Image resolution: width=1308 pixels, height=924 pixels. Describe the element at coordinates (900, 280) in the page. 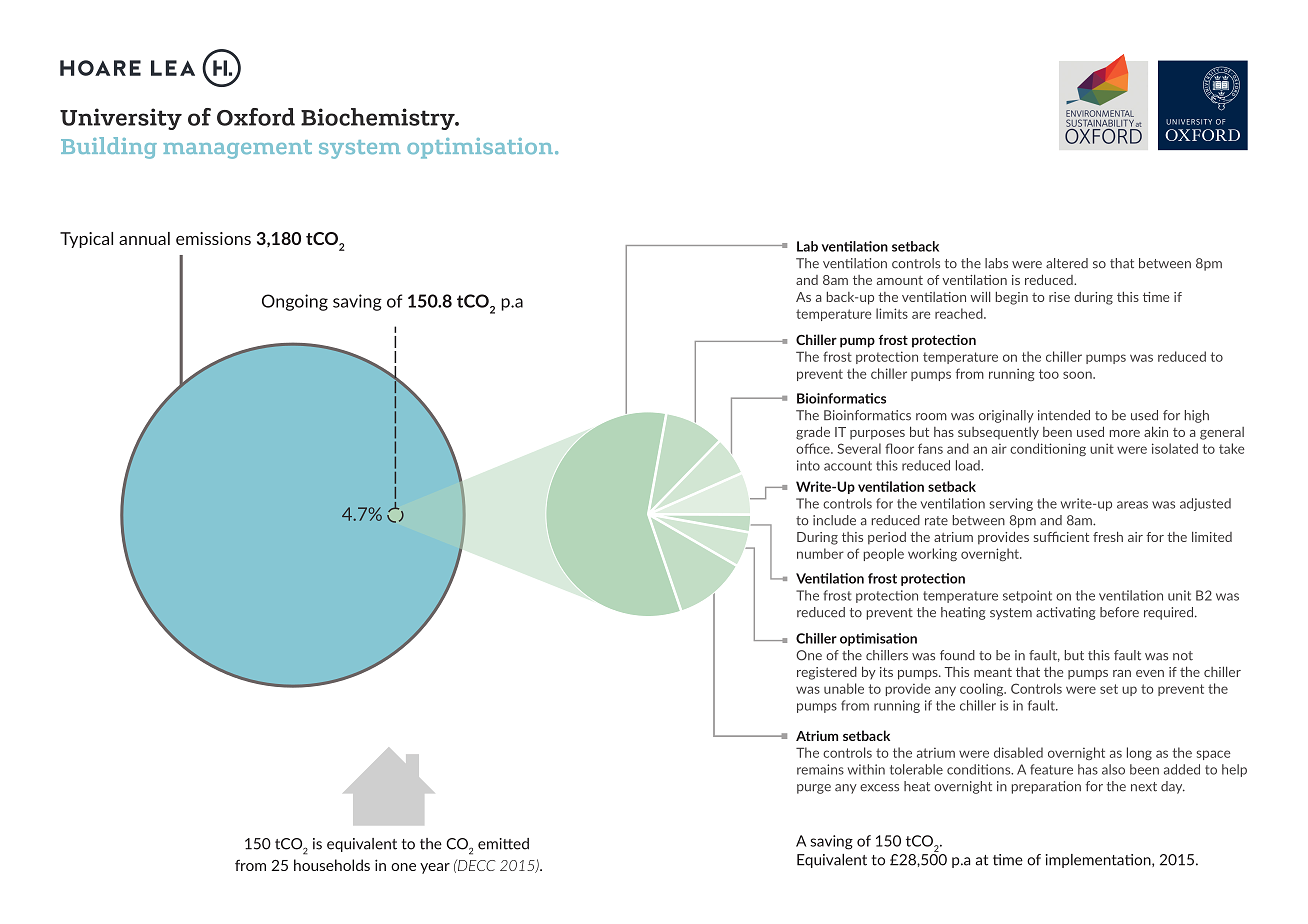

I see `amount` at that location.
